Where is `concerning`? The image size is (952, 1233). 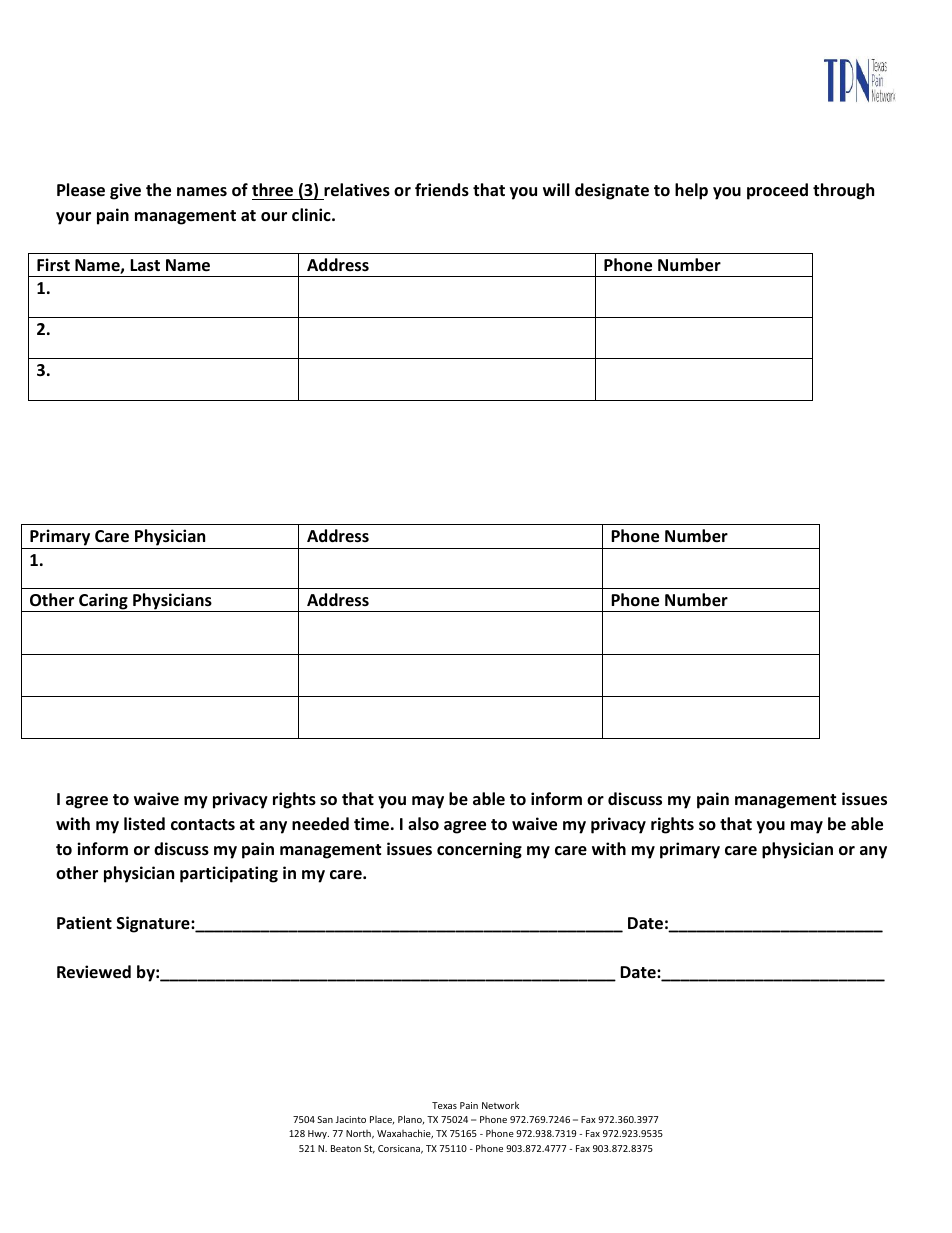 concerning is located at coordinates (479, 850).
